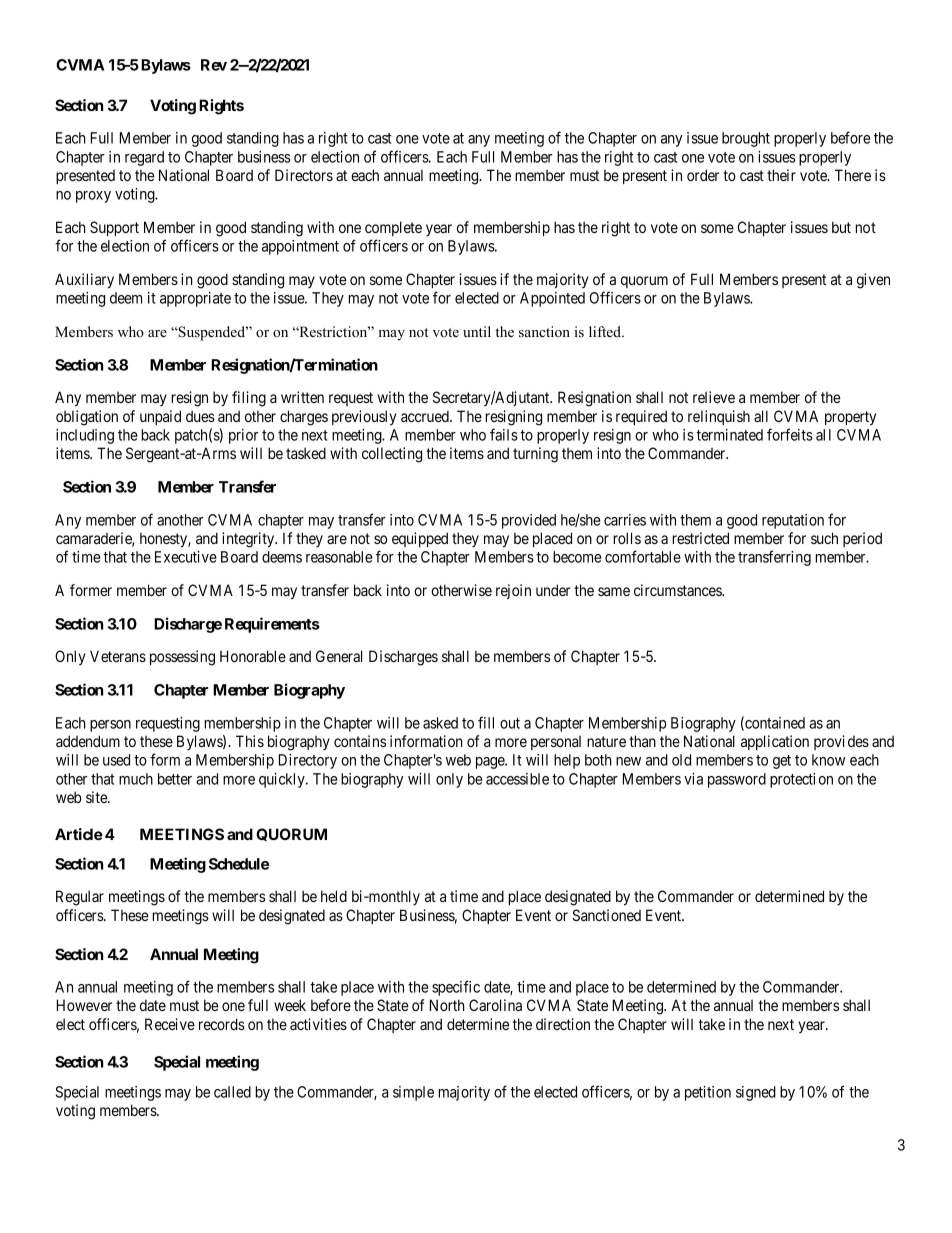  Describe the element at coordinates (160, 417) in the document. I see `unpaid` at that location.
